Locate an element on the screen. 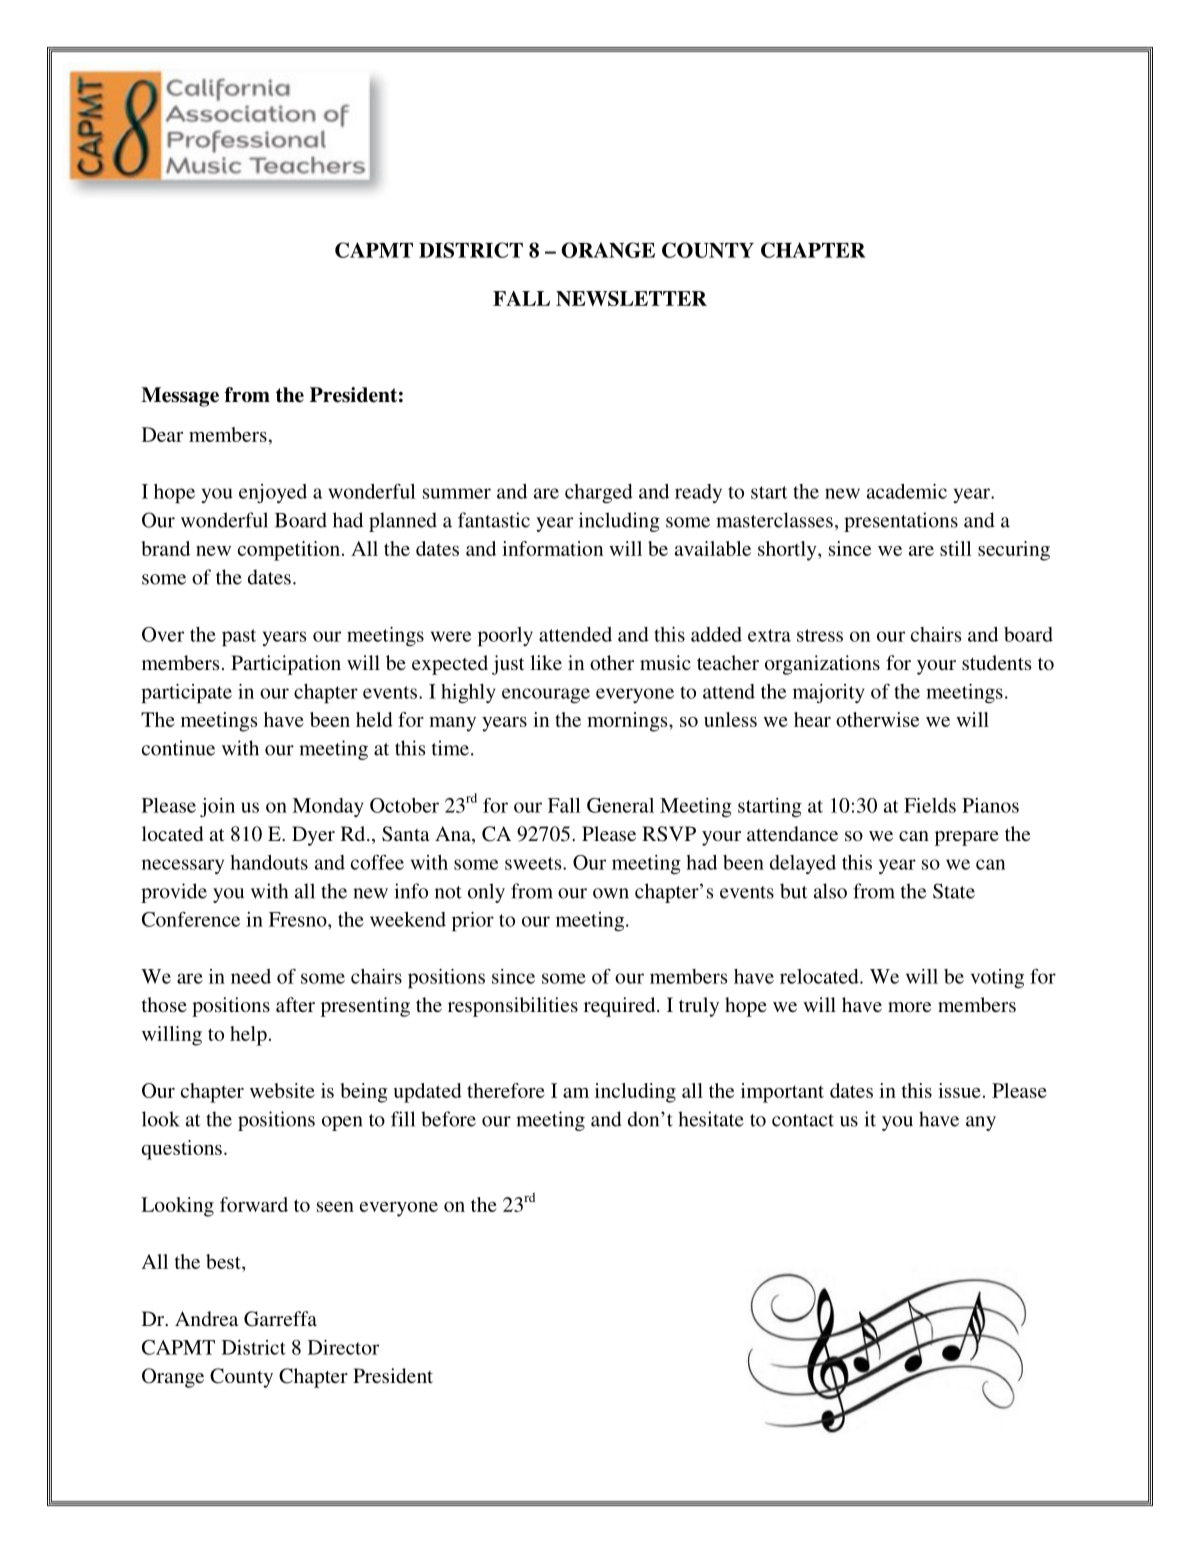 Image resolution: width=1200 pixels, height=1553 pixels. competition is located at coordinates (289, 551).
